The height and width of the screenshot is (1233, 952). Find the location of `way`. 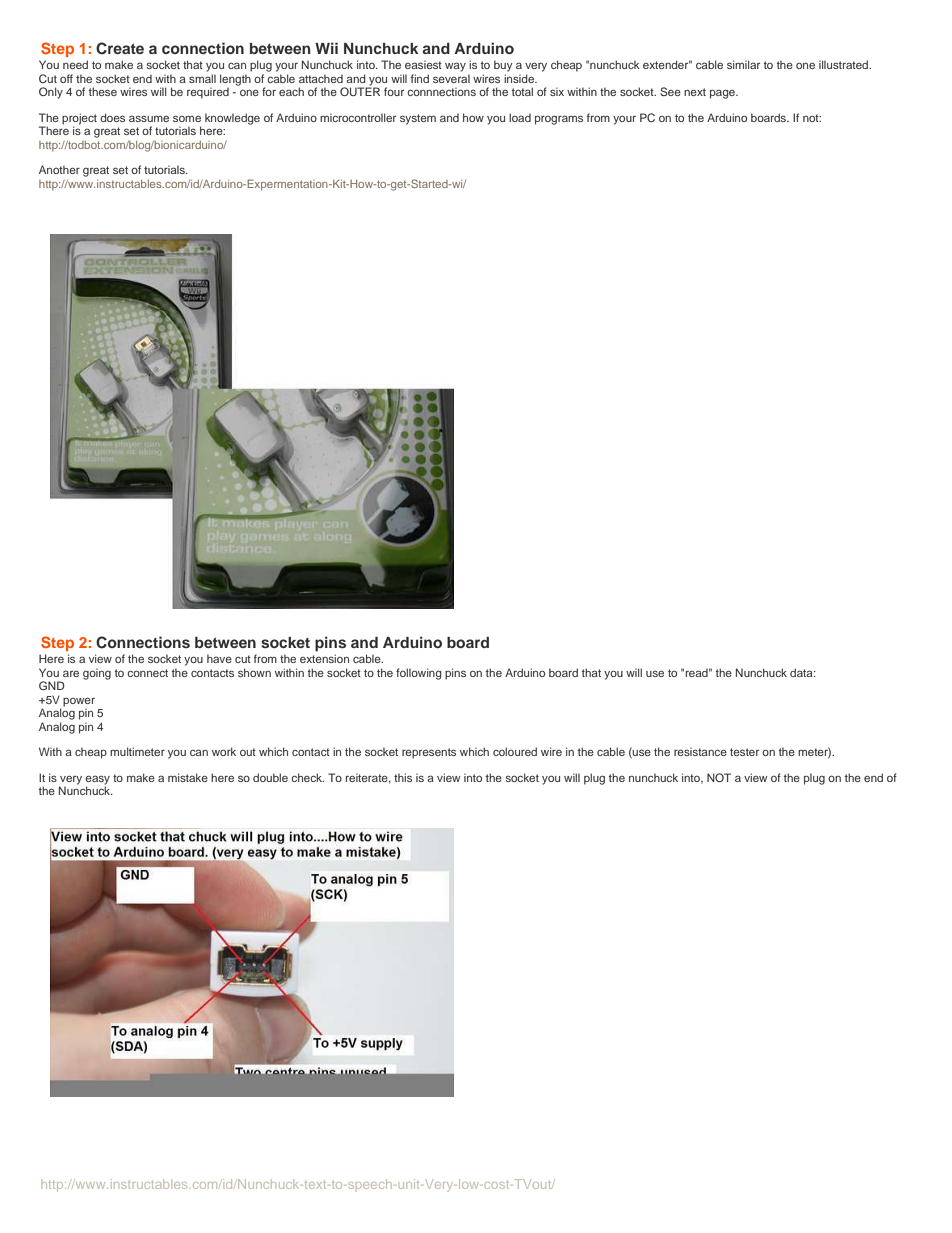

way is located at coordinates (455, 67).
